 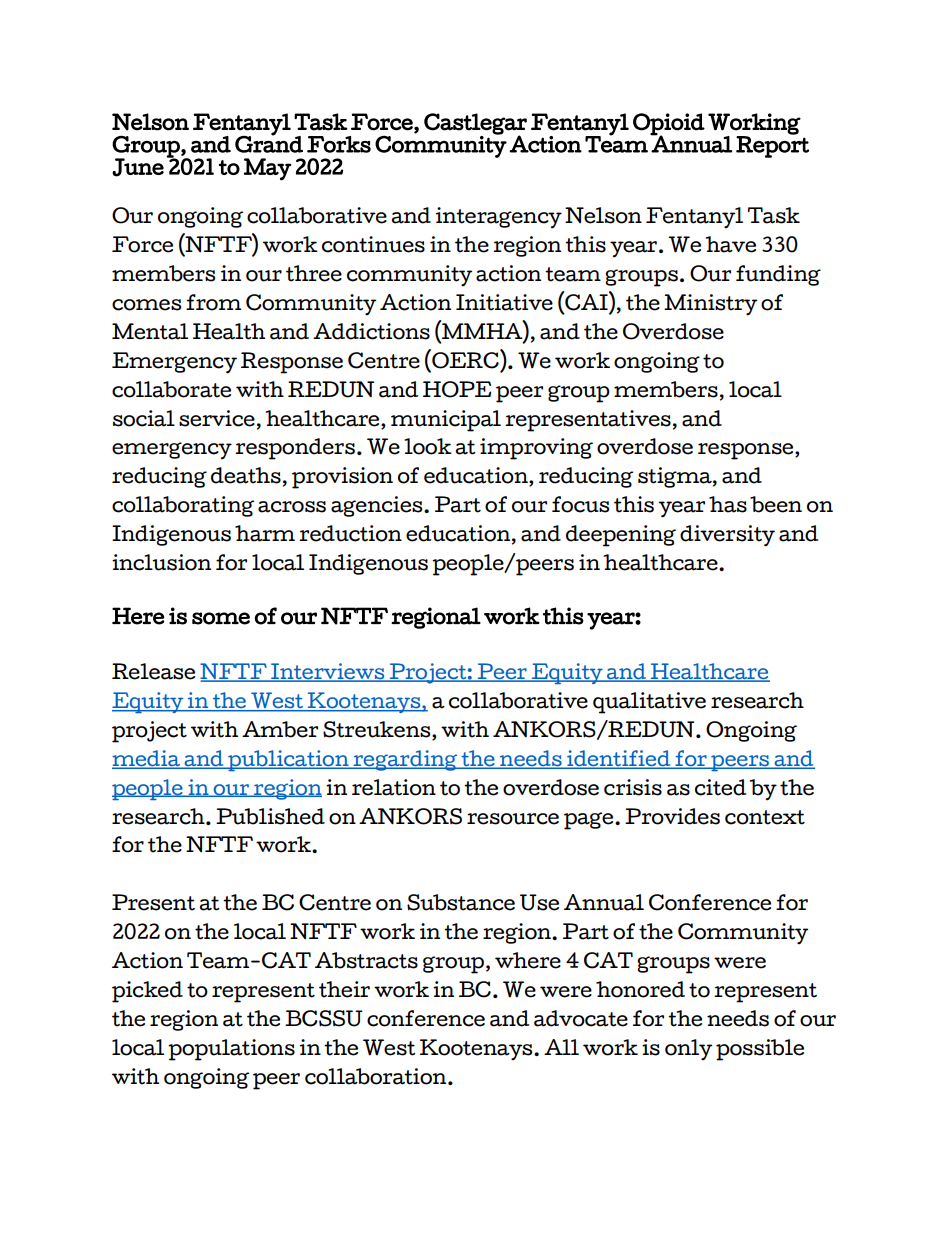 What do you see at coordinates (221, 618) in the document?
I see `some` at bounding box center [221, 618].
